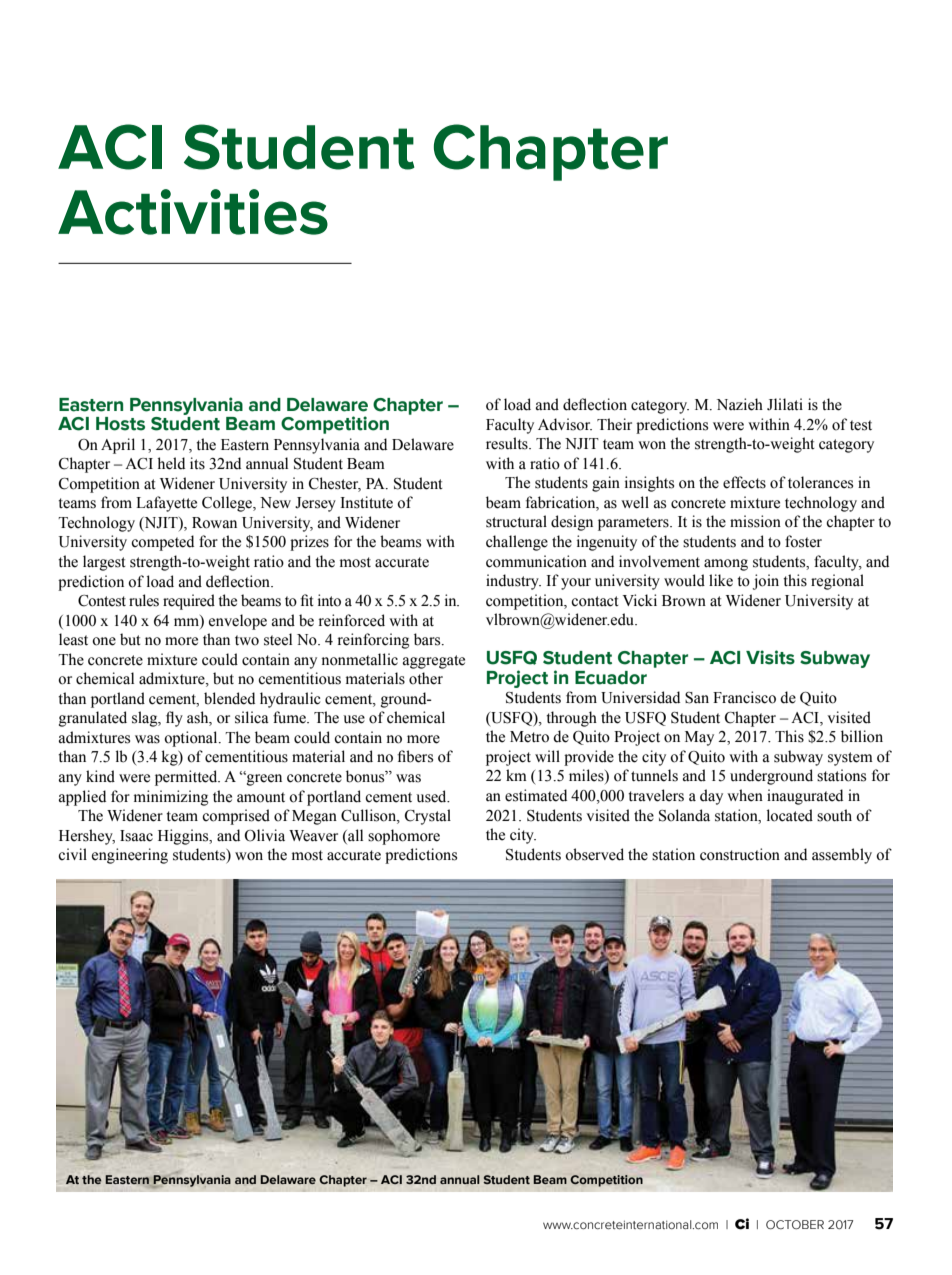  Describe the element at coordinates (740, 854) in the page. I see `construction` at that location.
